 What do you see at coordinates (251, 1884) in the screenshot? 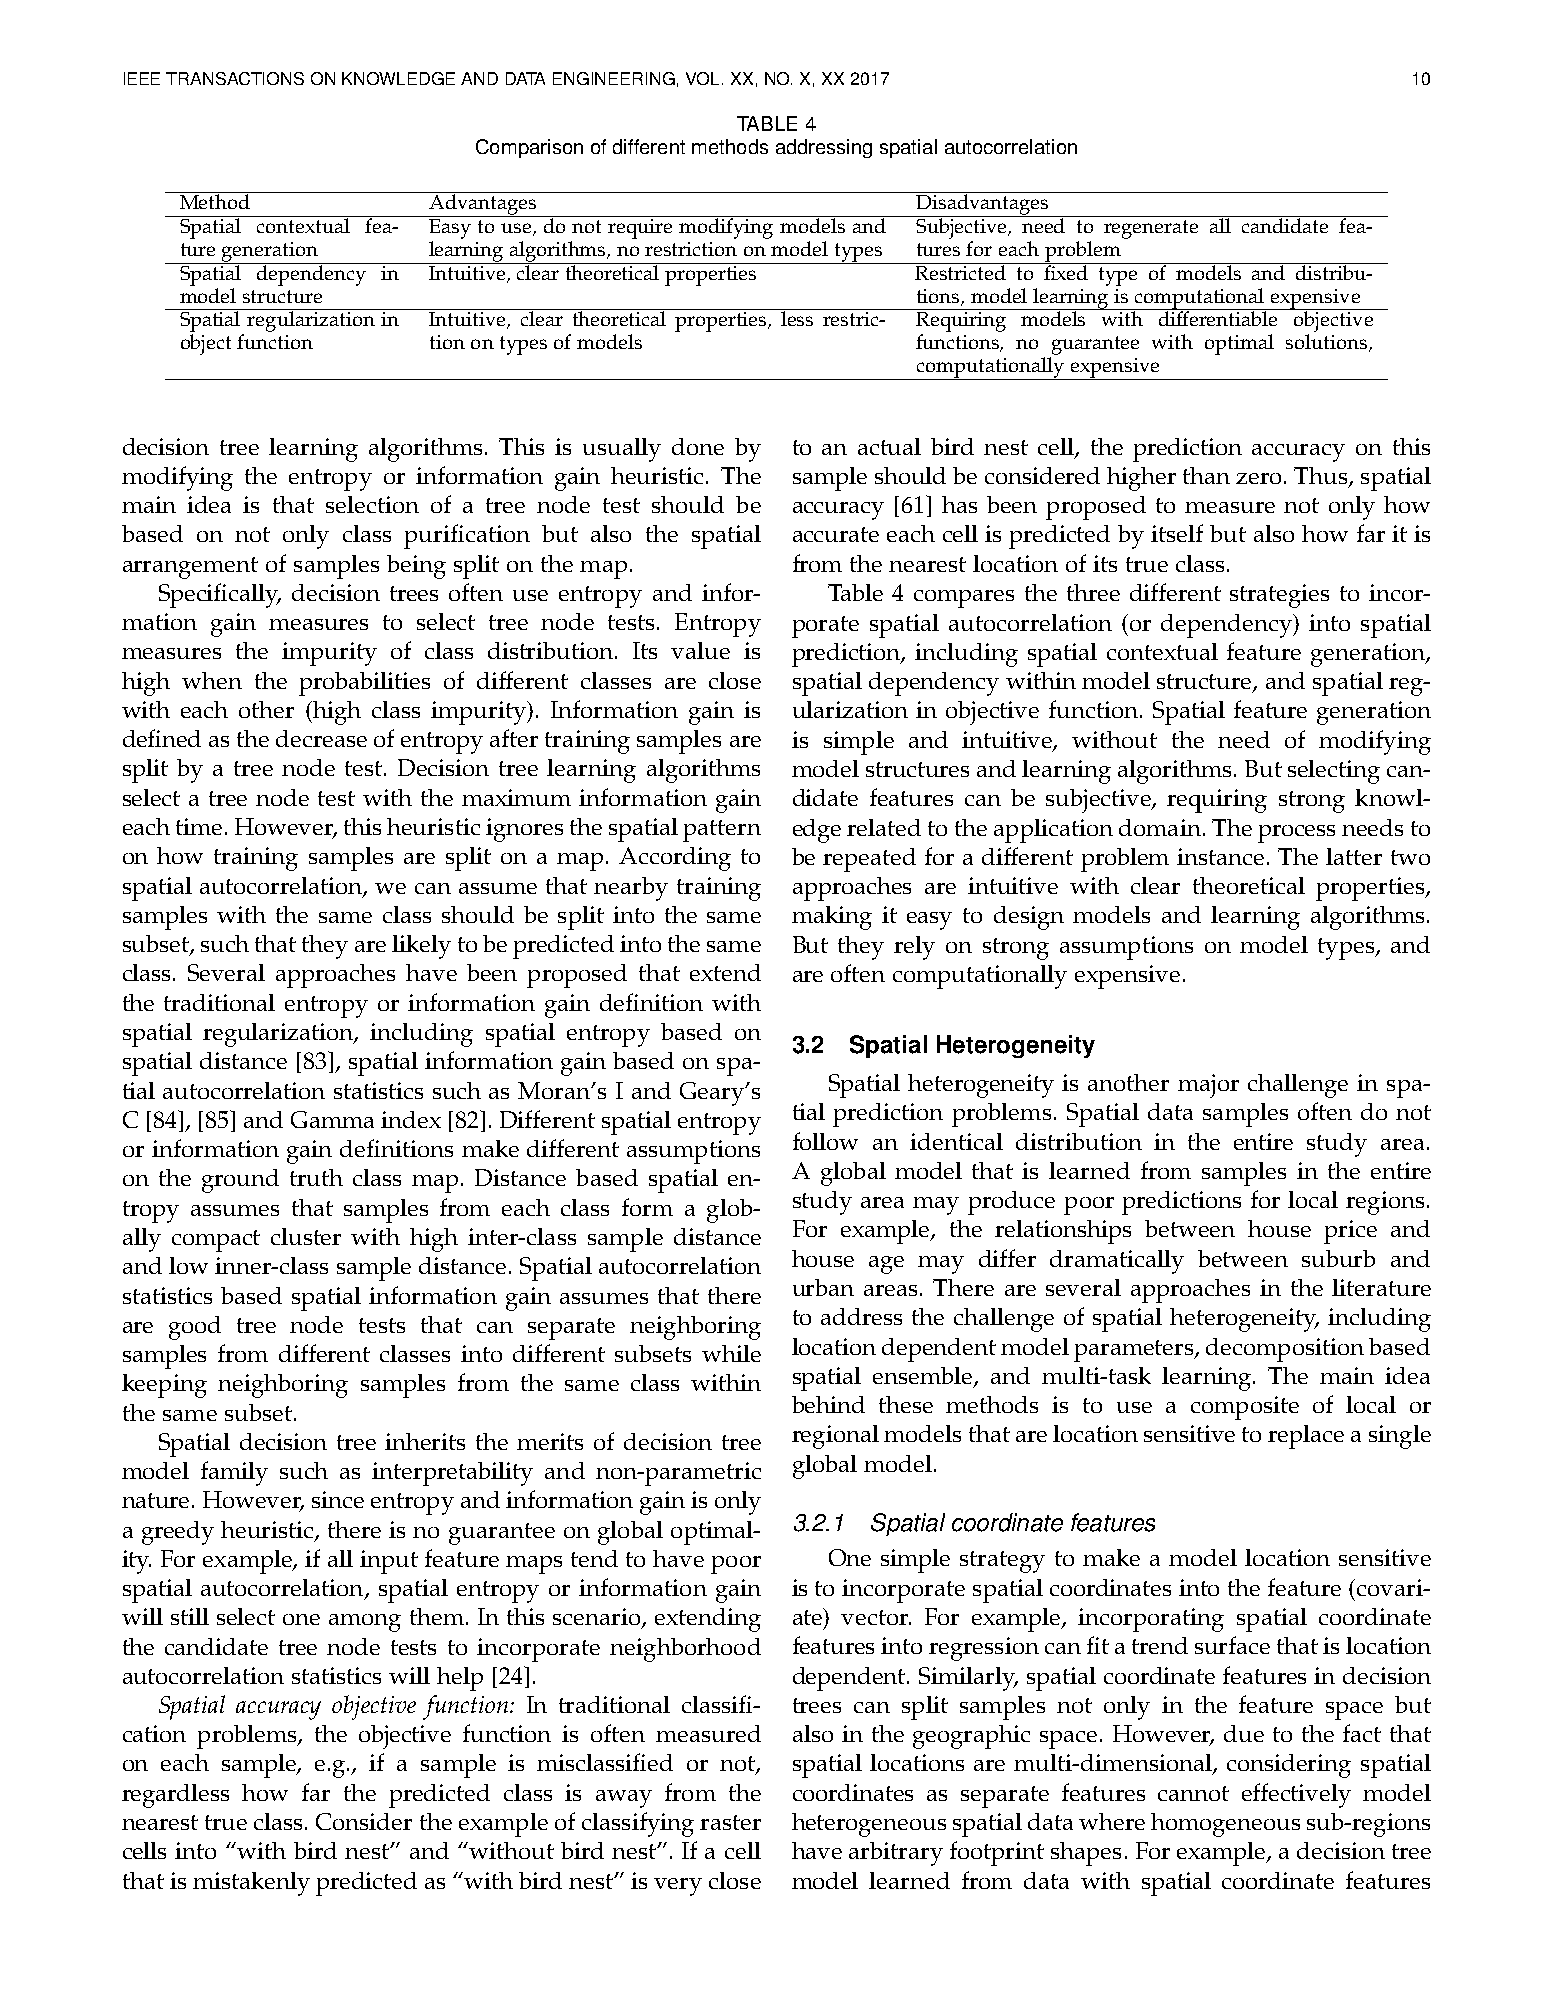
I see `mistakenly` at bounding box center [251, 1884].
